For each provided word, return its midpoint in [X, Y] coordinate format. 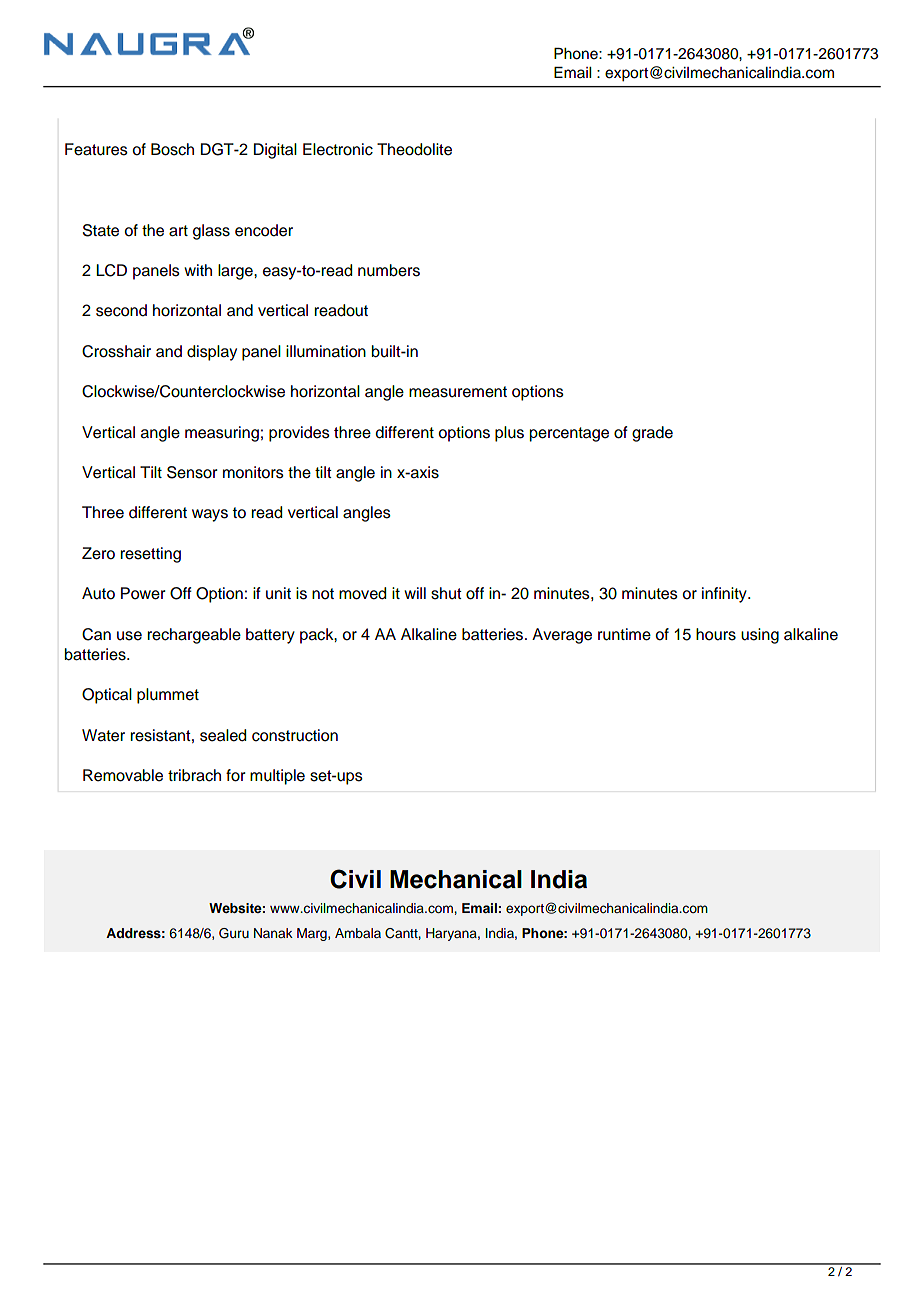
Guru [234, 933]
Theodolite [414, 149]
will [415, 593]
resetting [150, 555]
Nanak [273, 933]
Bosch [172, 149]
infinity [725, 595]
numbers [389, 270]
